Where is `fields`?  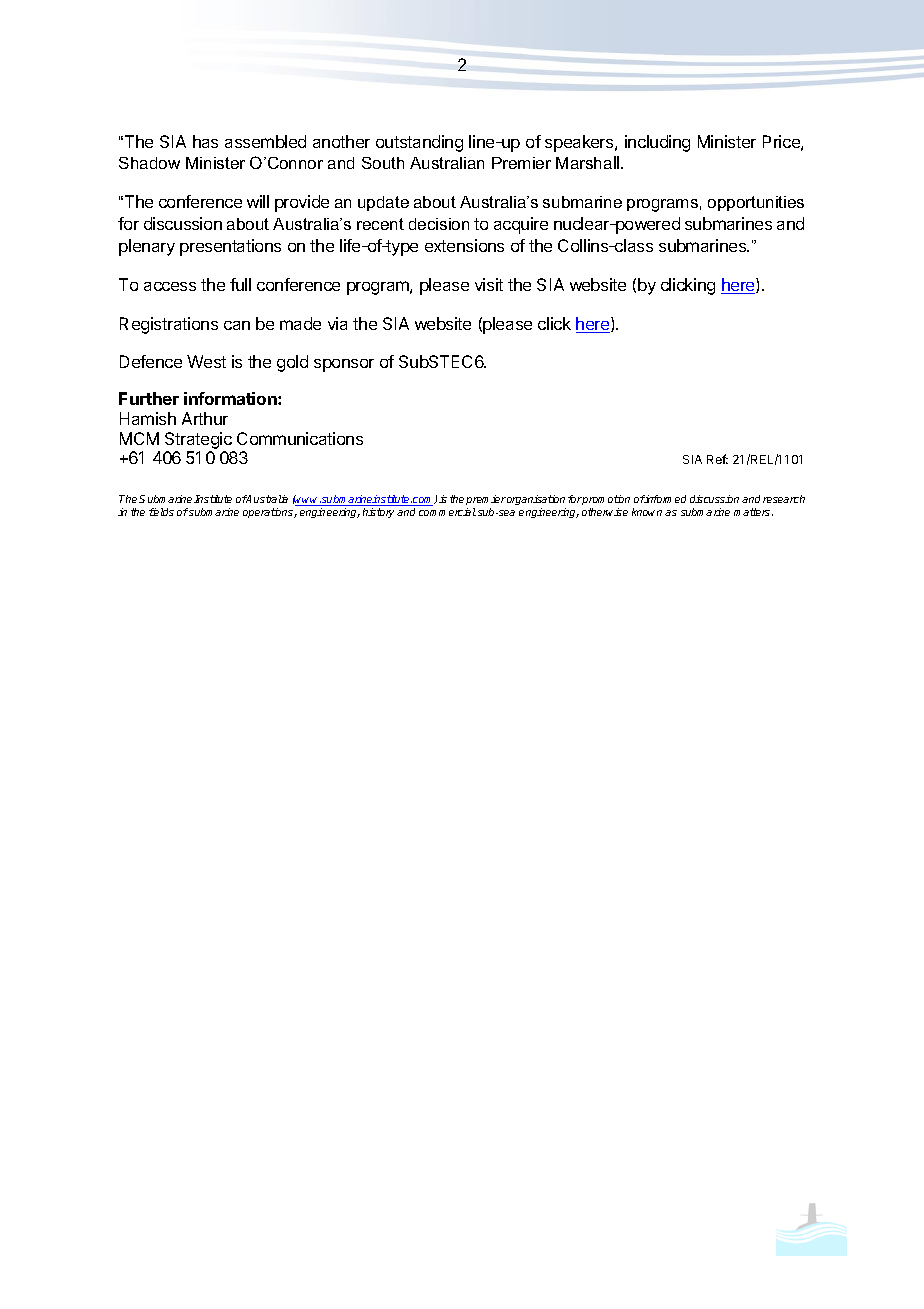
fields is located at coordinates (161, 512).
